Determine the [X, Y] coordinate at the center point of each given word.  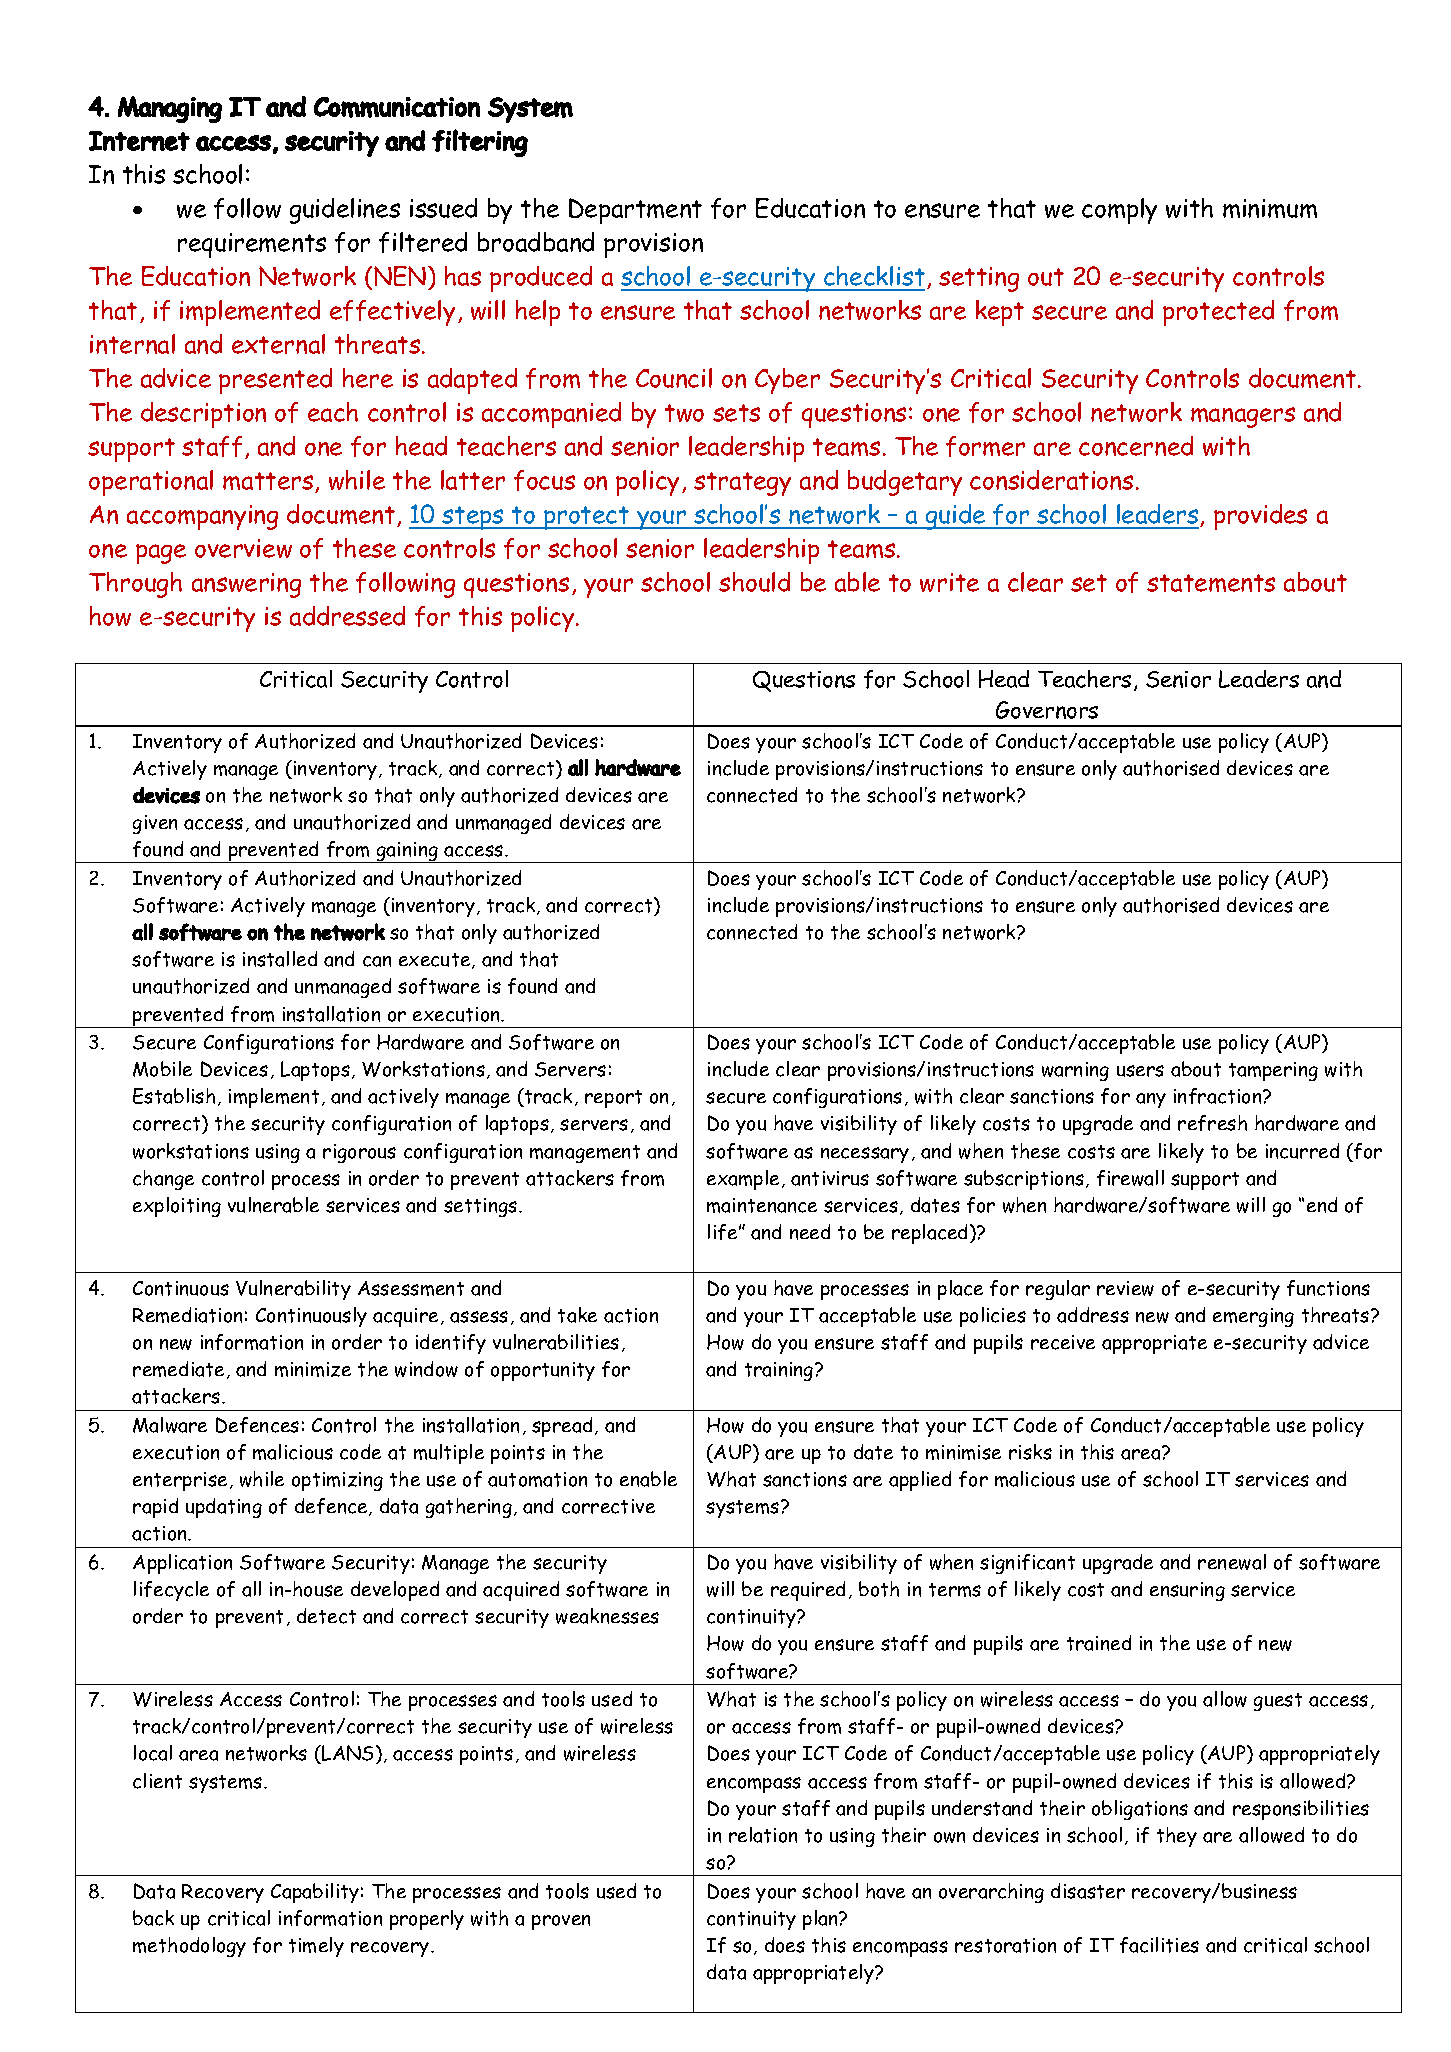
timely [316, 1947]
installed [280, 959]
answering [246, 585]
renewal [1232, 1562]
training [780, 1371]
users [1140, 1071]
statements [1211, 583]
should [754, 582]
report [613, 1099]
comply [1119, 211]
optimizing [337, 1481]
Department [635, 211]
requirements [252, 245]
